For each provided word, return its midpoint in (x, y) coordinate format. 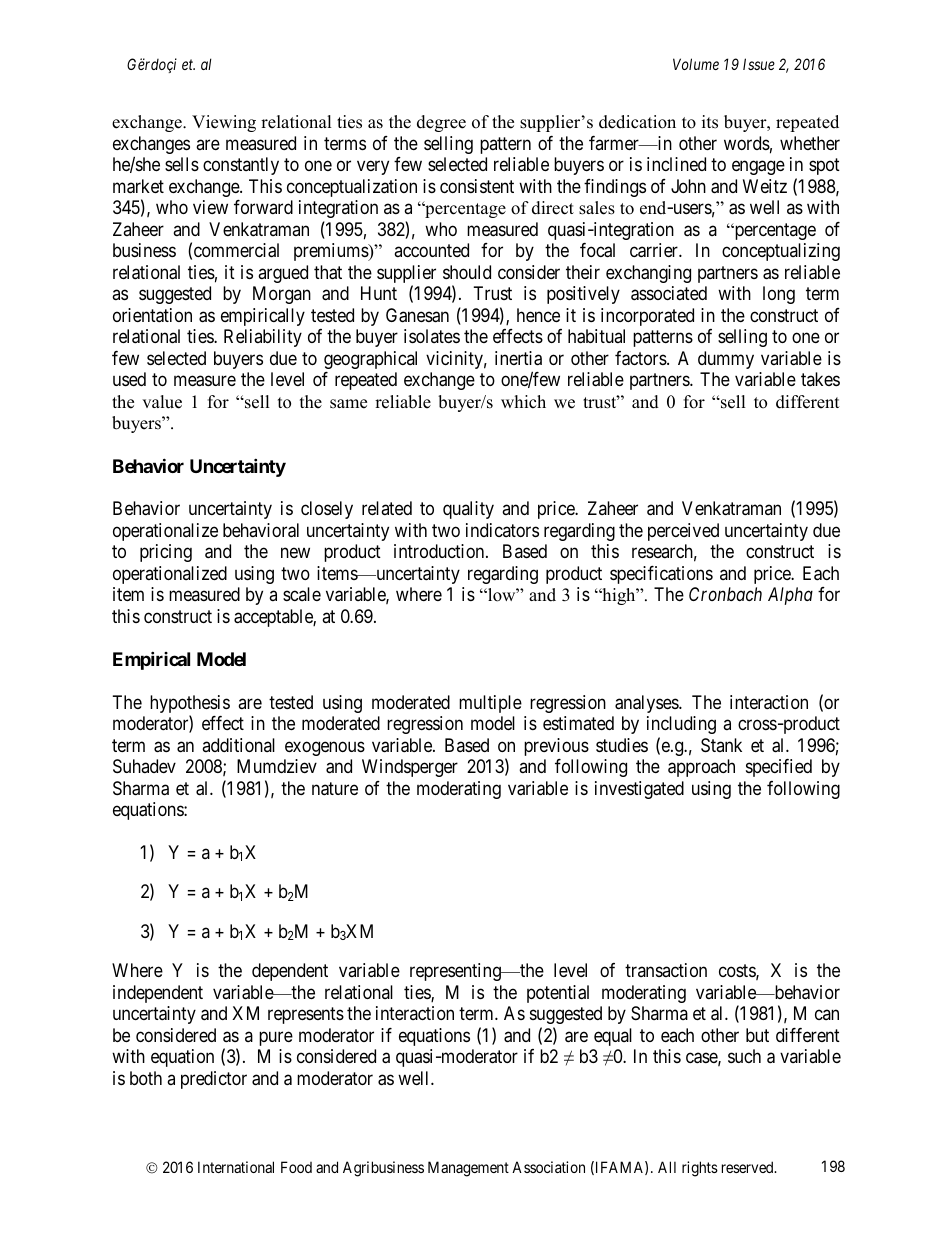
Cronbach (725, 594)
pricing (166, 553)
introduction (440, 551)
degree (441, 123)
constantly (241, 166)
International (236, 1167)
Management (468, 1169)
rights (700, 1169)
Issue (759, 64)
